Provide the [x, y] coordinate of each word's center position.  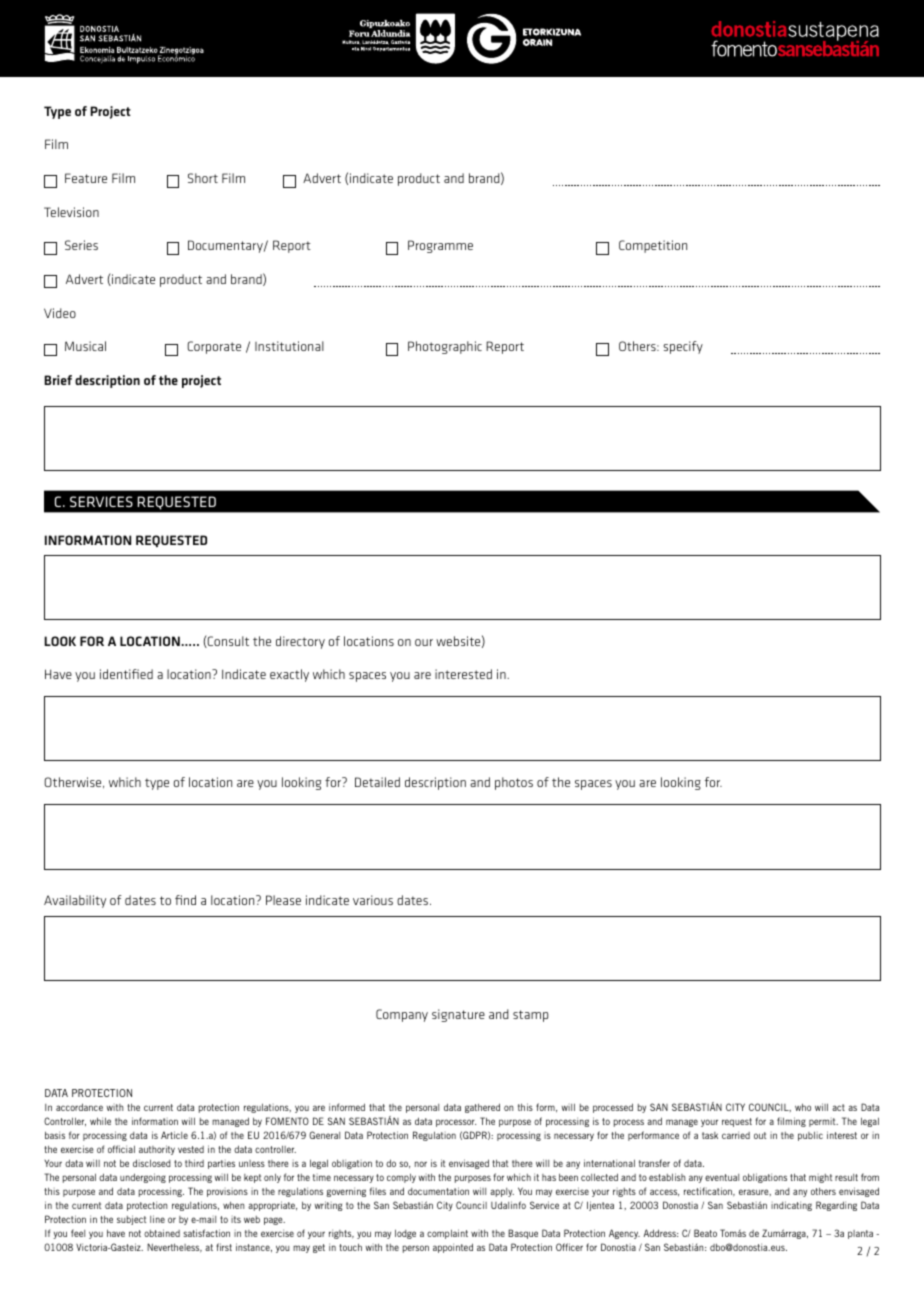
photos [514, 783]
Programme [440, 246]
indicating [791, 1206]
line [157, 1219]
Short [203, 178]
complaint [447, 1234]
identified [126, 674]
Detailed [377, 782]
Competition [653, 246]
